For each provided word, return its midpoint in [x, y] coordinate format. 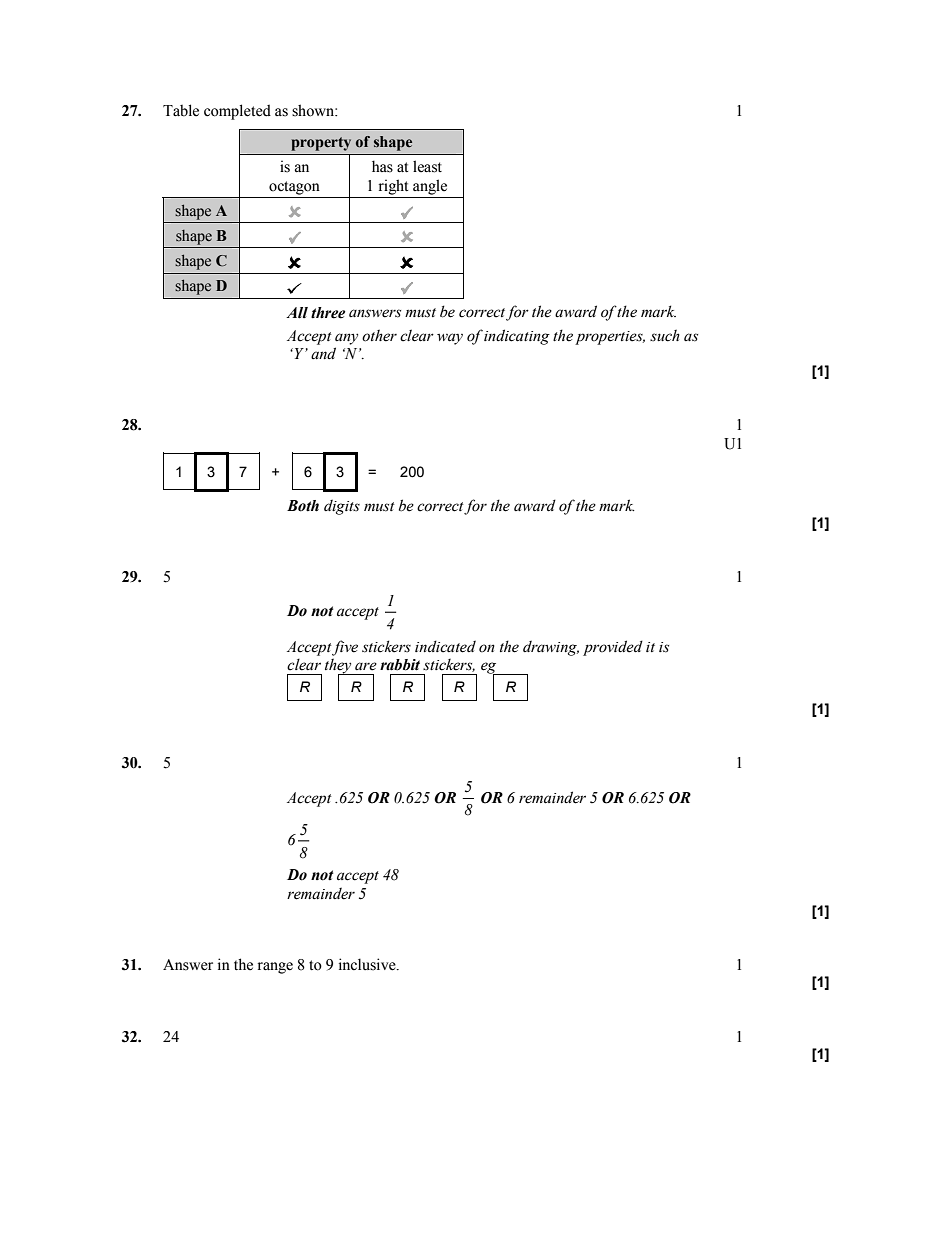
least [427, 166]
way [450, 339]
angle [430, 187]
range [275, 968]
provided [613, 648]
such [665, 335]
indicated [445, 646]
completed [237, 112]
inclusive [368, 964]
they [339, 667]
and [323, 353]
